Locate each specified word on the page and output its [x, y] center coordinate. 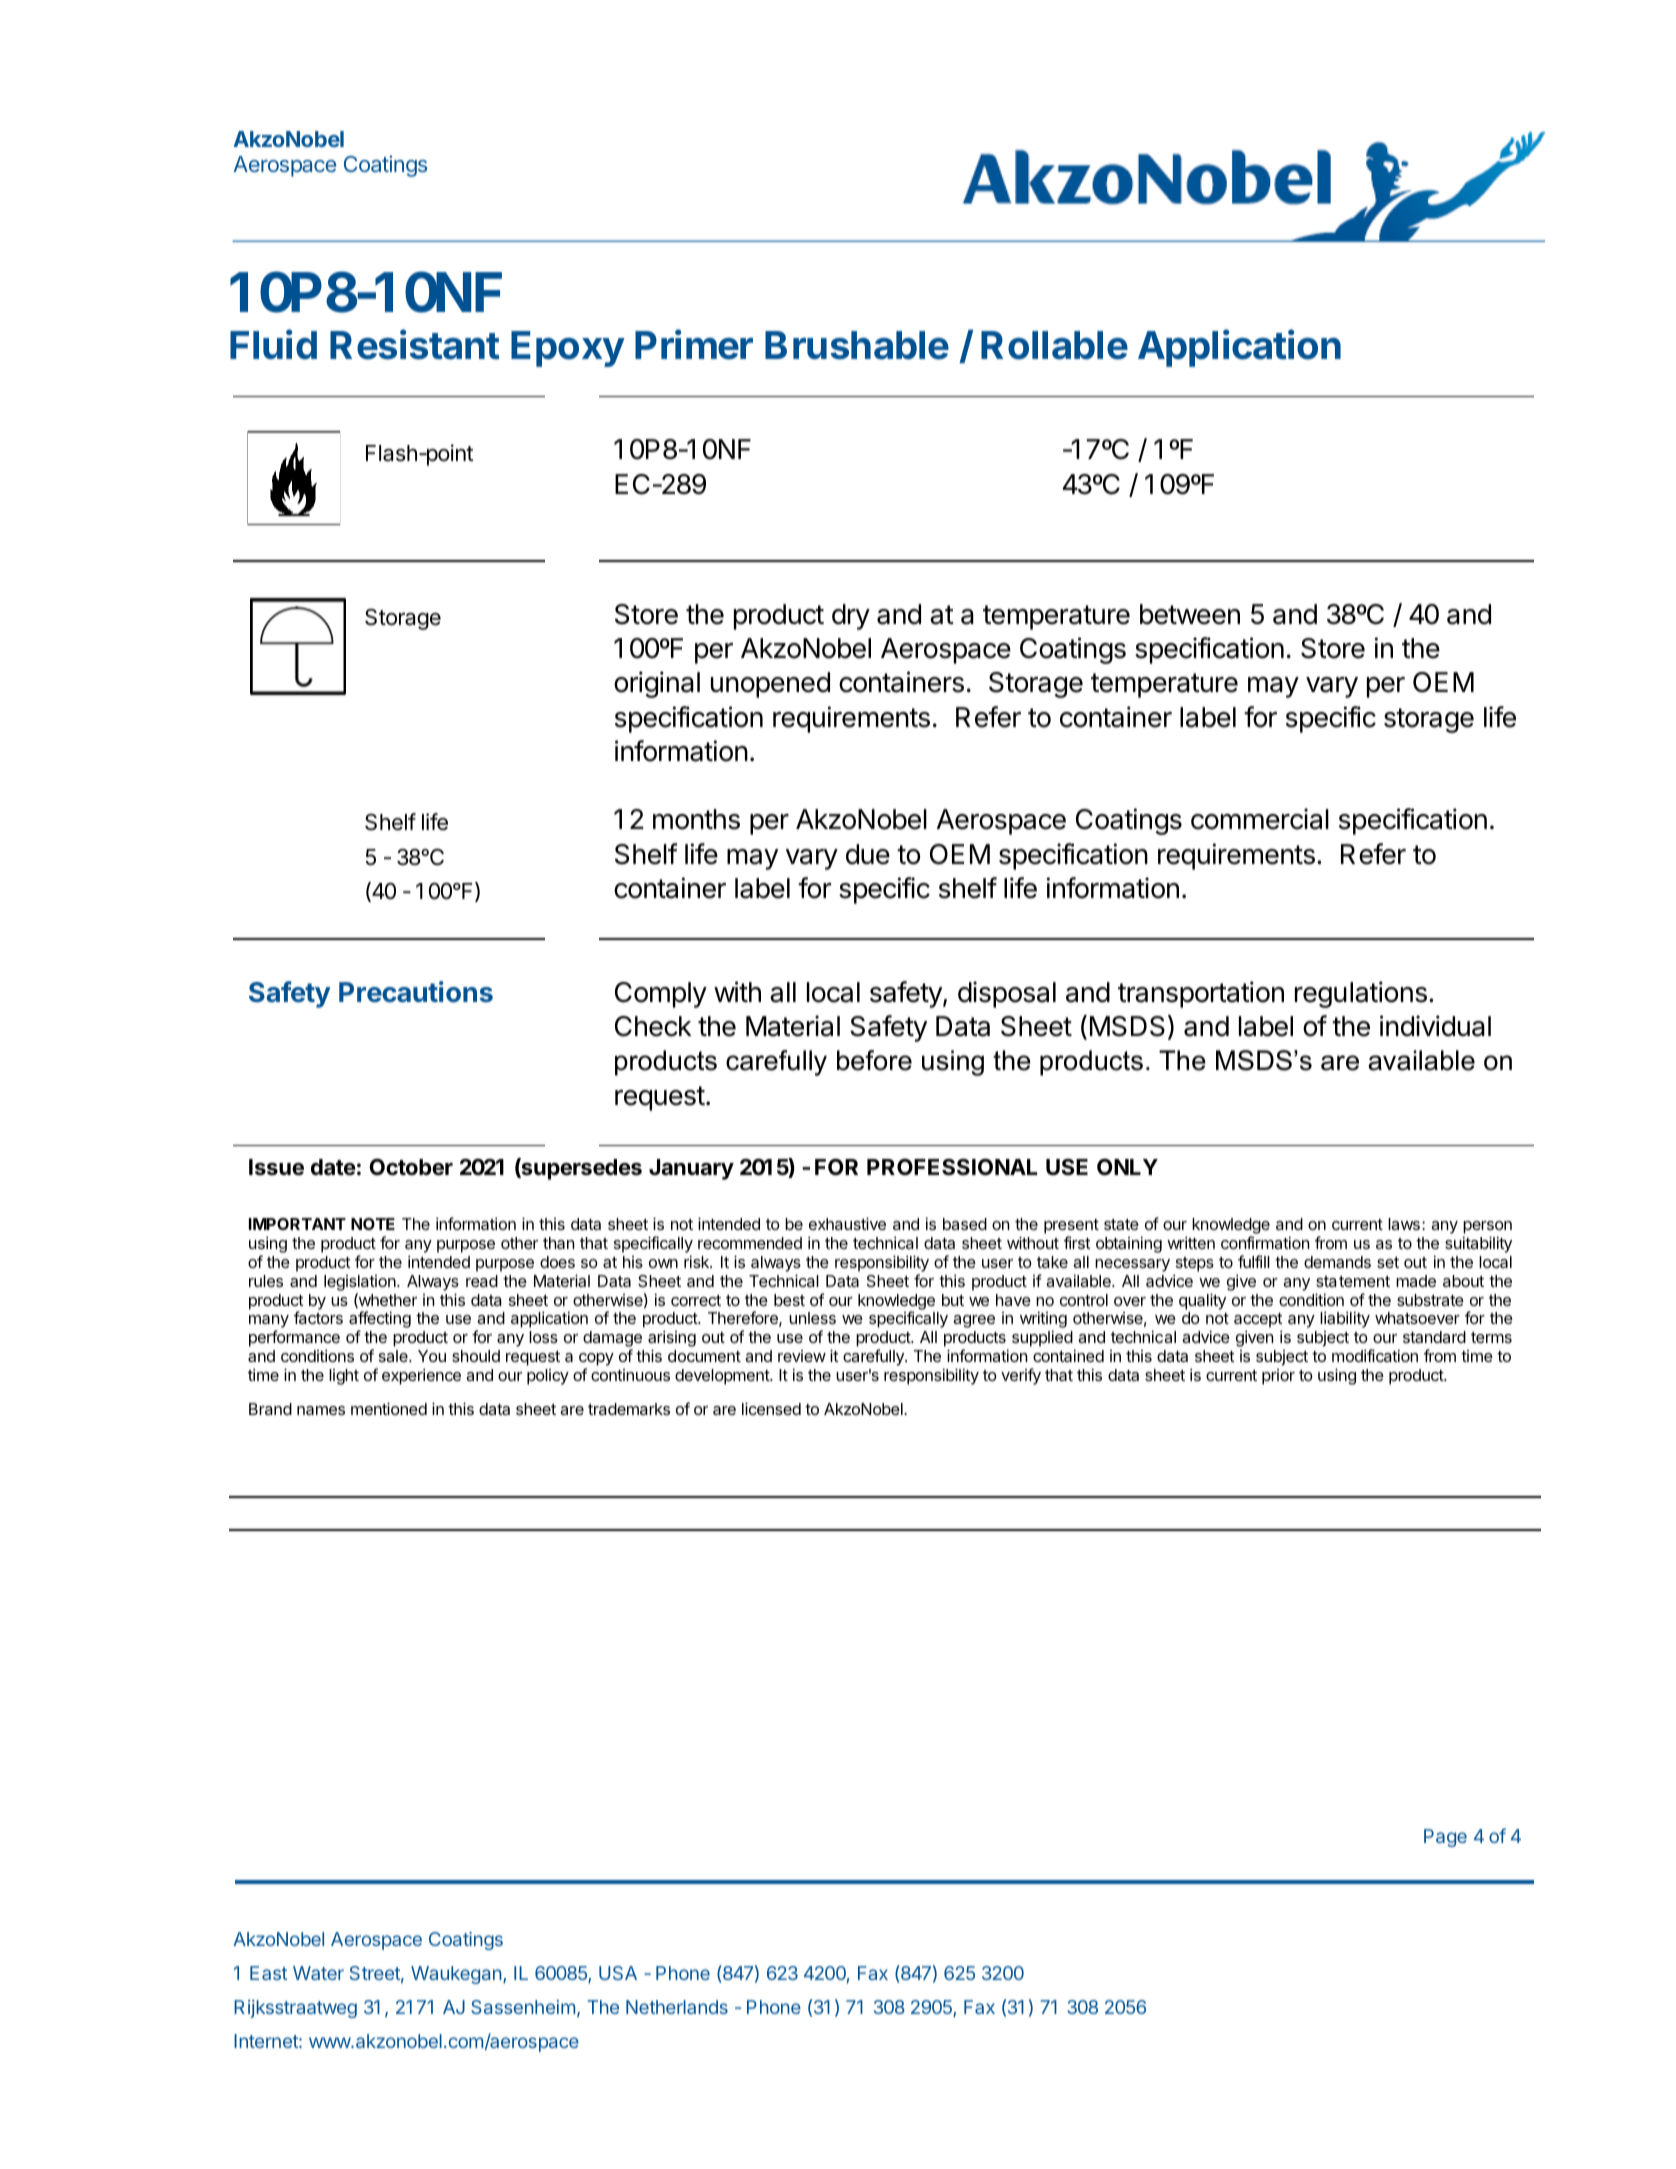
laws [1404, 1224]
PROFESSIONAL [952, 1167]
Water [318, 1973]
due [868, 854]
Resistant [415, 344]
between [1190, 614]
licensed [771, 1408]
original [657, 684]
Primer [694, 344]
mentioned [389, 1408]
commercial [1260, 819]
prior [1278, 1377]
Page [1445, 1838]
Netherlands [677, 2007]
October [411, 1167]
